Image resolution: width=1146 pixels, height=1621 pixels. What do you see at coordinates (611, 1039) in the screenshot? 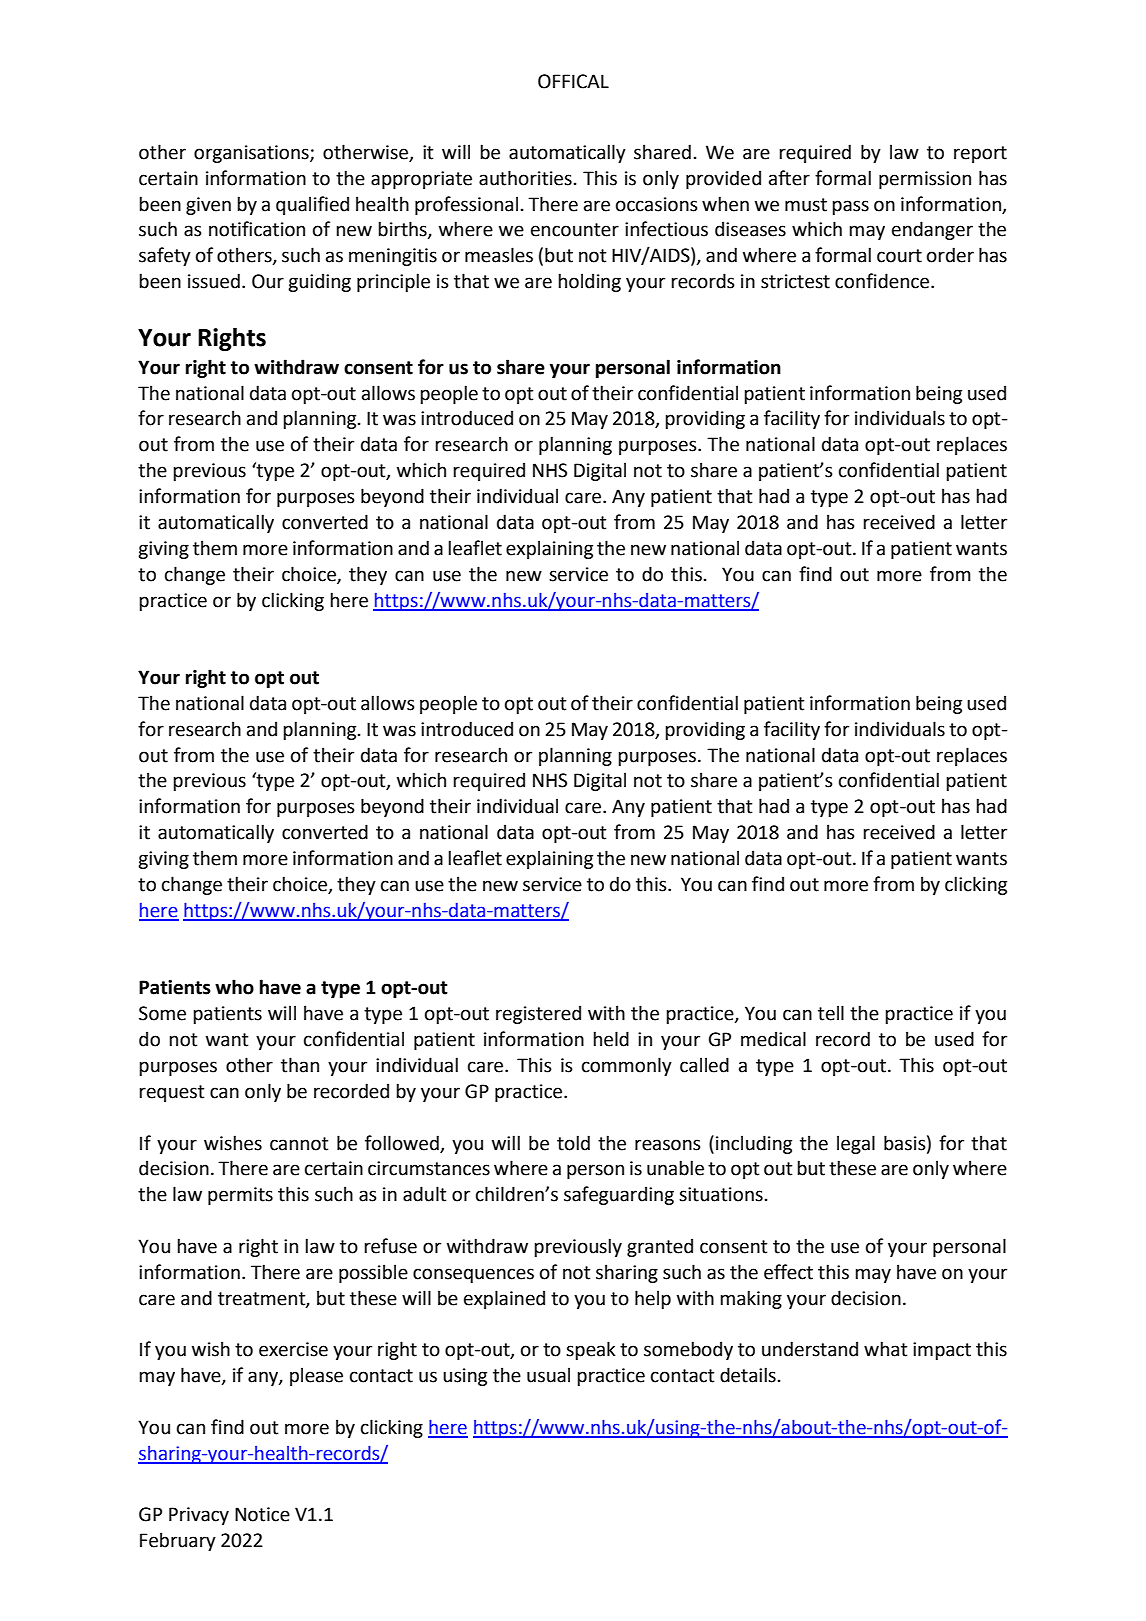
I see `held` at bounding box center [611, 1039].
